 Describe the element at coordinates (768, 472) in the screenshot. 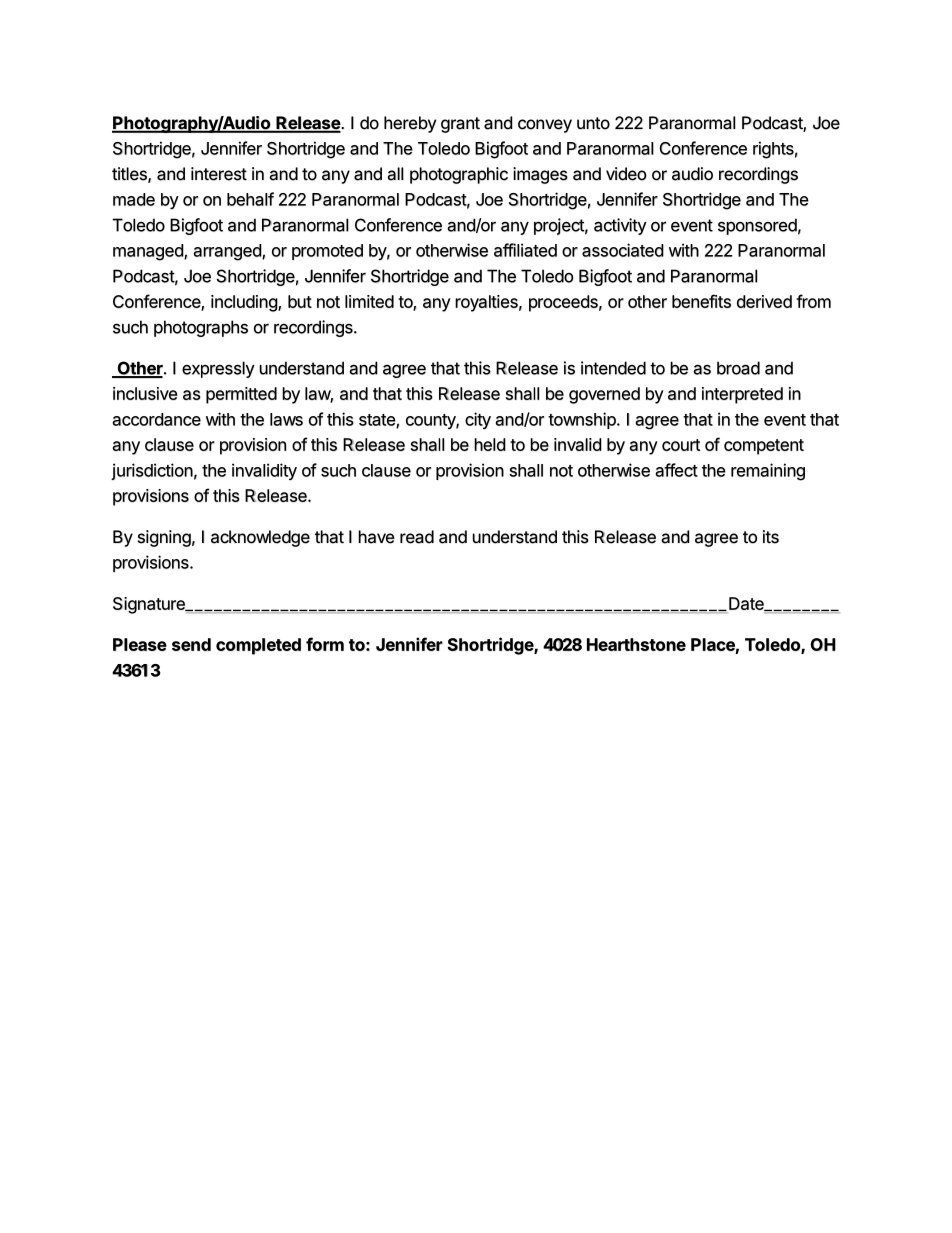

I see `remaining` at that location.
